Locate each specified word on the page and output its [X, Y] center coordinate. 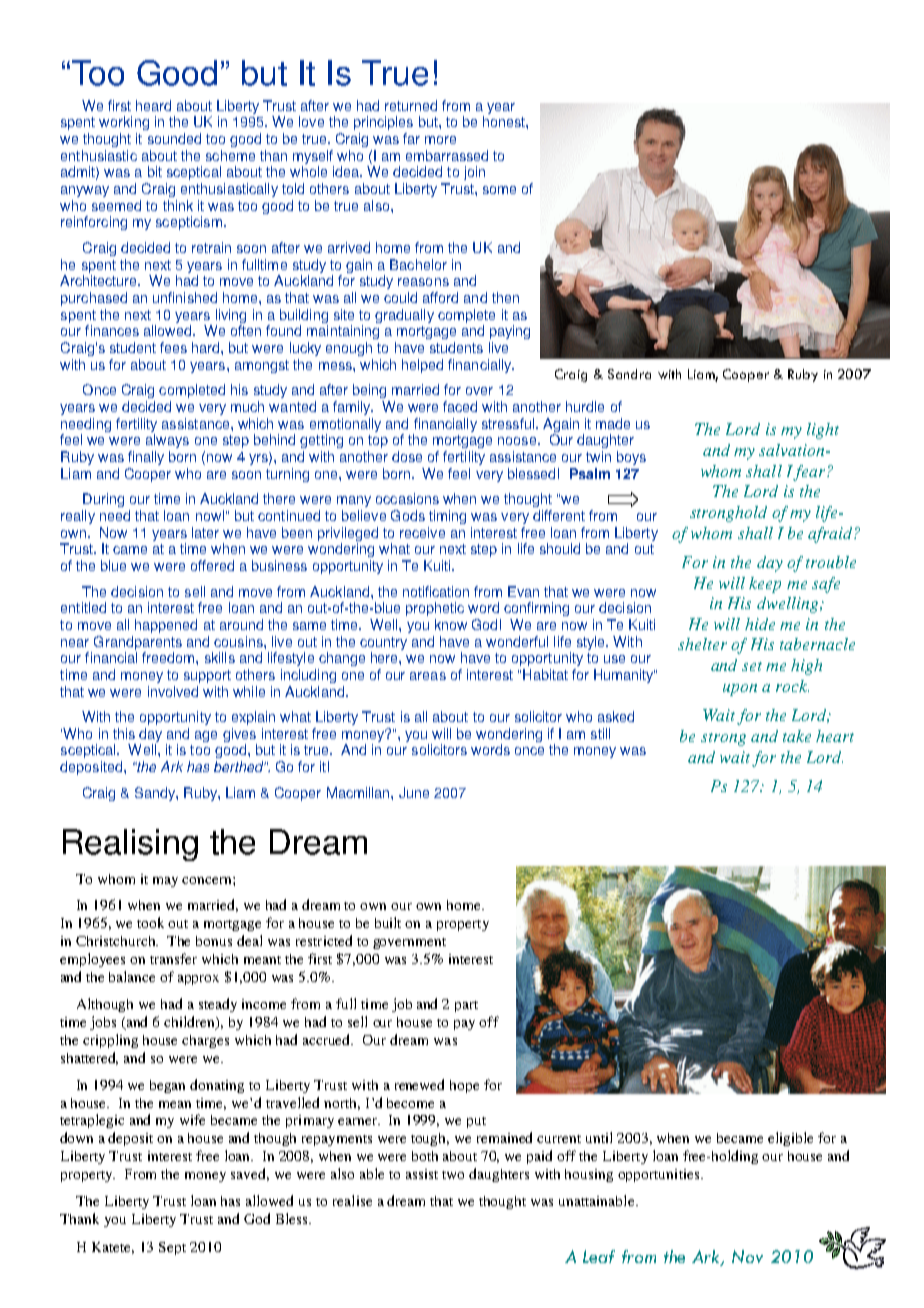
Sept [172, 1248]
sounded [174, 138]
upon [740, 690]
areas [428, 676]
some [499, 190]
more [440, 140]
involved [173, 691]
